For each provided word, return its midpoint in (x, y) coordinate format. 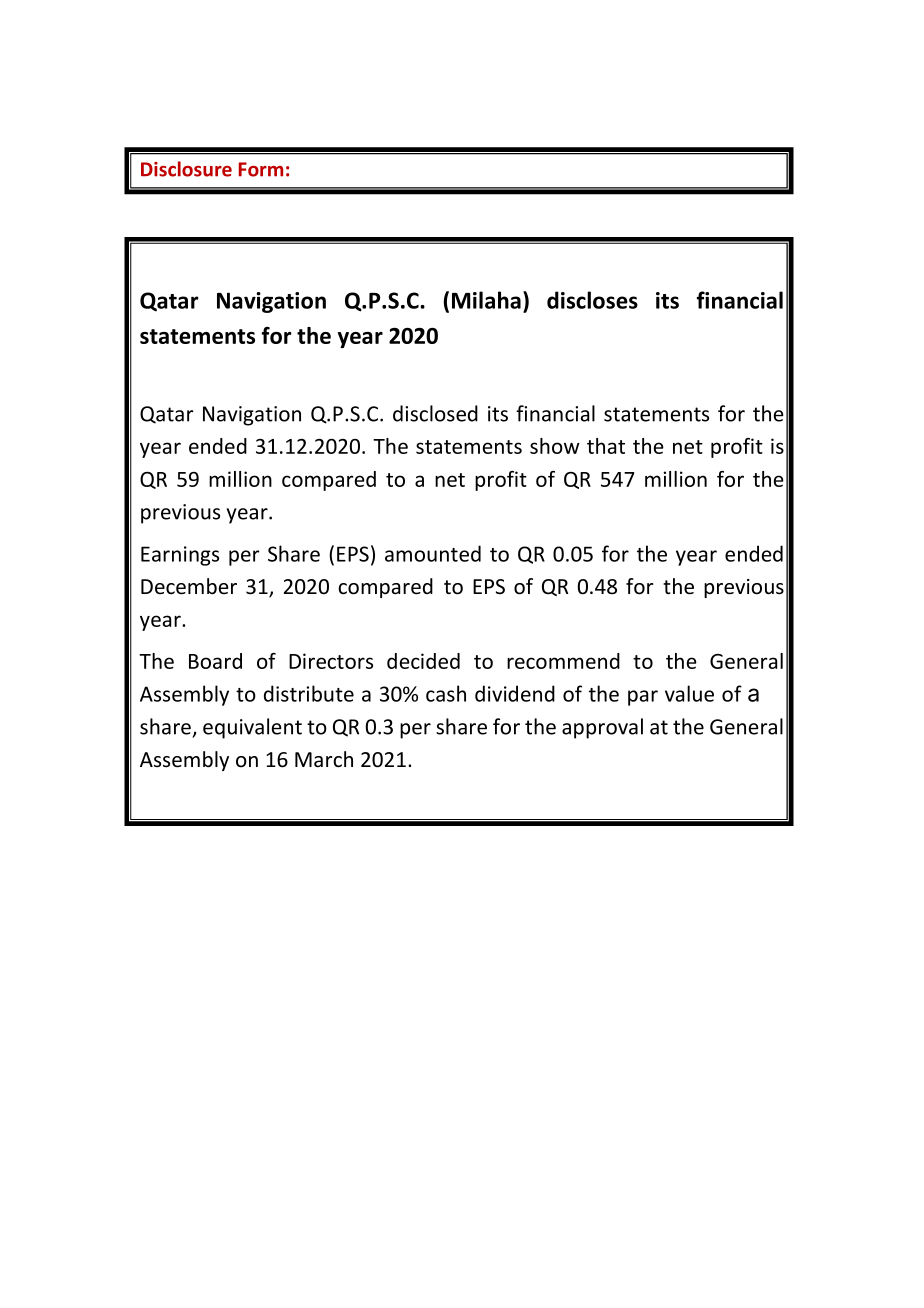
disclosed (435, 413)
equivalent (252, 728)
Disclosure (186, 169)
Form (261, 169)
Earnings (180, 556)
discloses (592, 300)
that (606, 446)
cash (446, 693)
